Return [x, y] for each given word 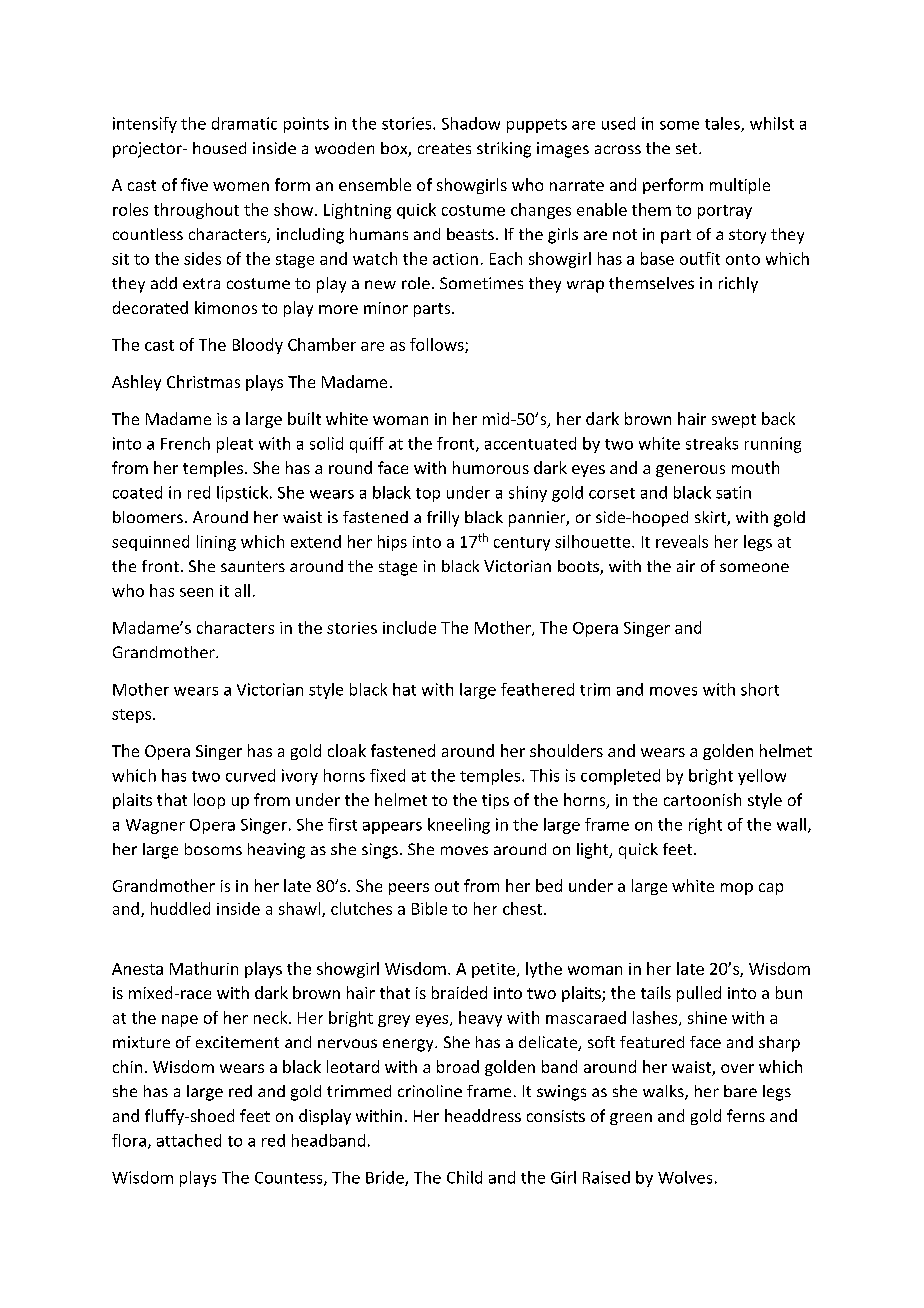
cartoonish [702, 799]
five [194, 184]
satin [733, 492]
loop [209, 801]
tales [723, 124]
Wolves [685, 1177]
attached [189, 1140]
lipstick [244, 494]
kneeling [459, 826]
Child [464, 1177]
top [428, 495]
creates [444, 148]
